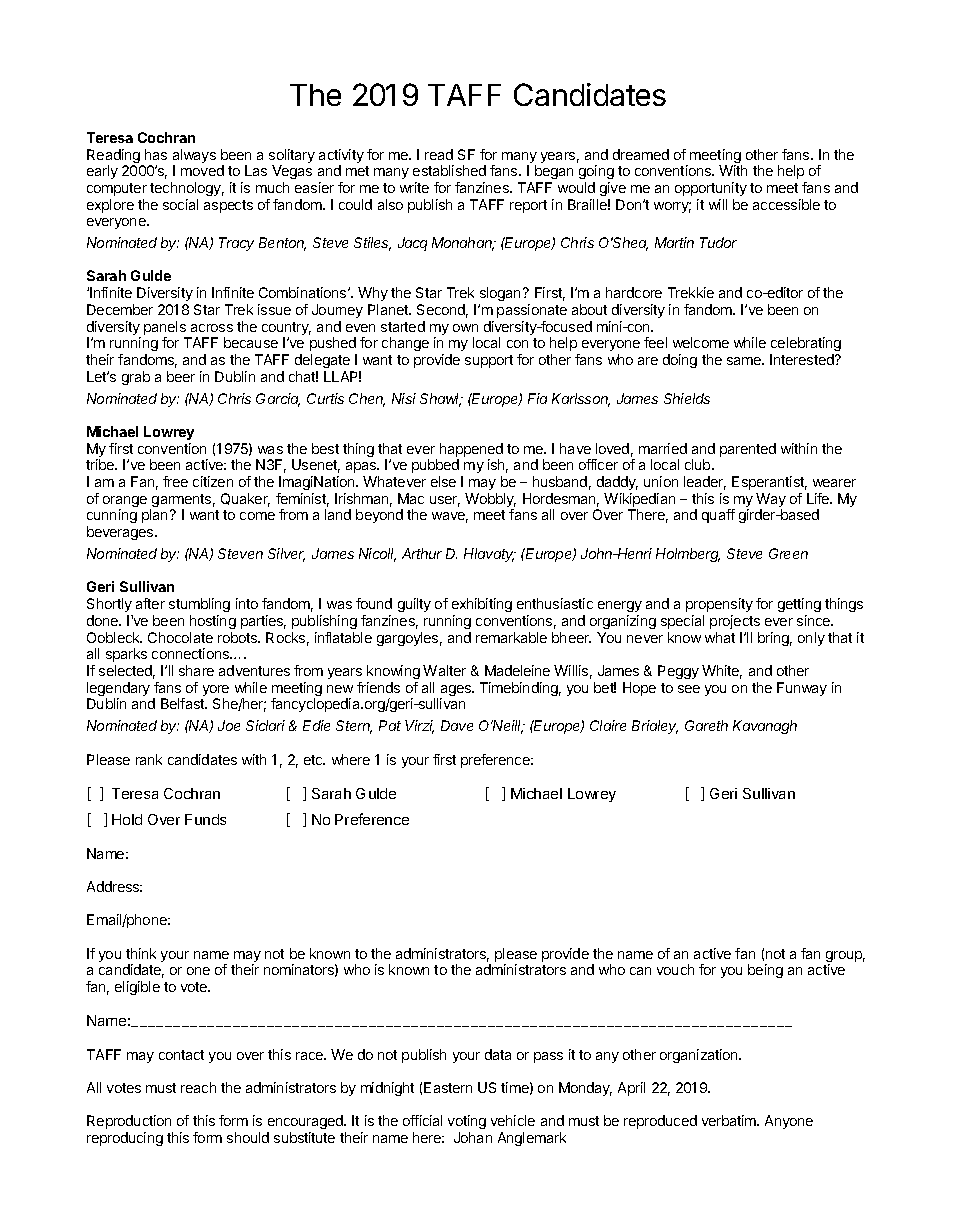  Describe the element at coordinates (490, 501) in the screenshot. I see `Wobbly` at that location.
